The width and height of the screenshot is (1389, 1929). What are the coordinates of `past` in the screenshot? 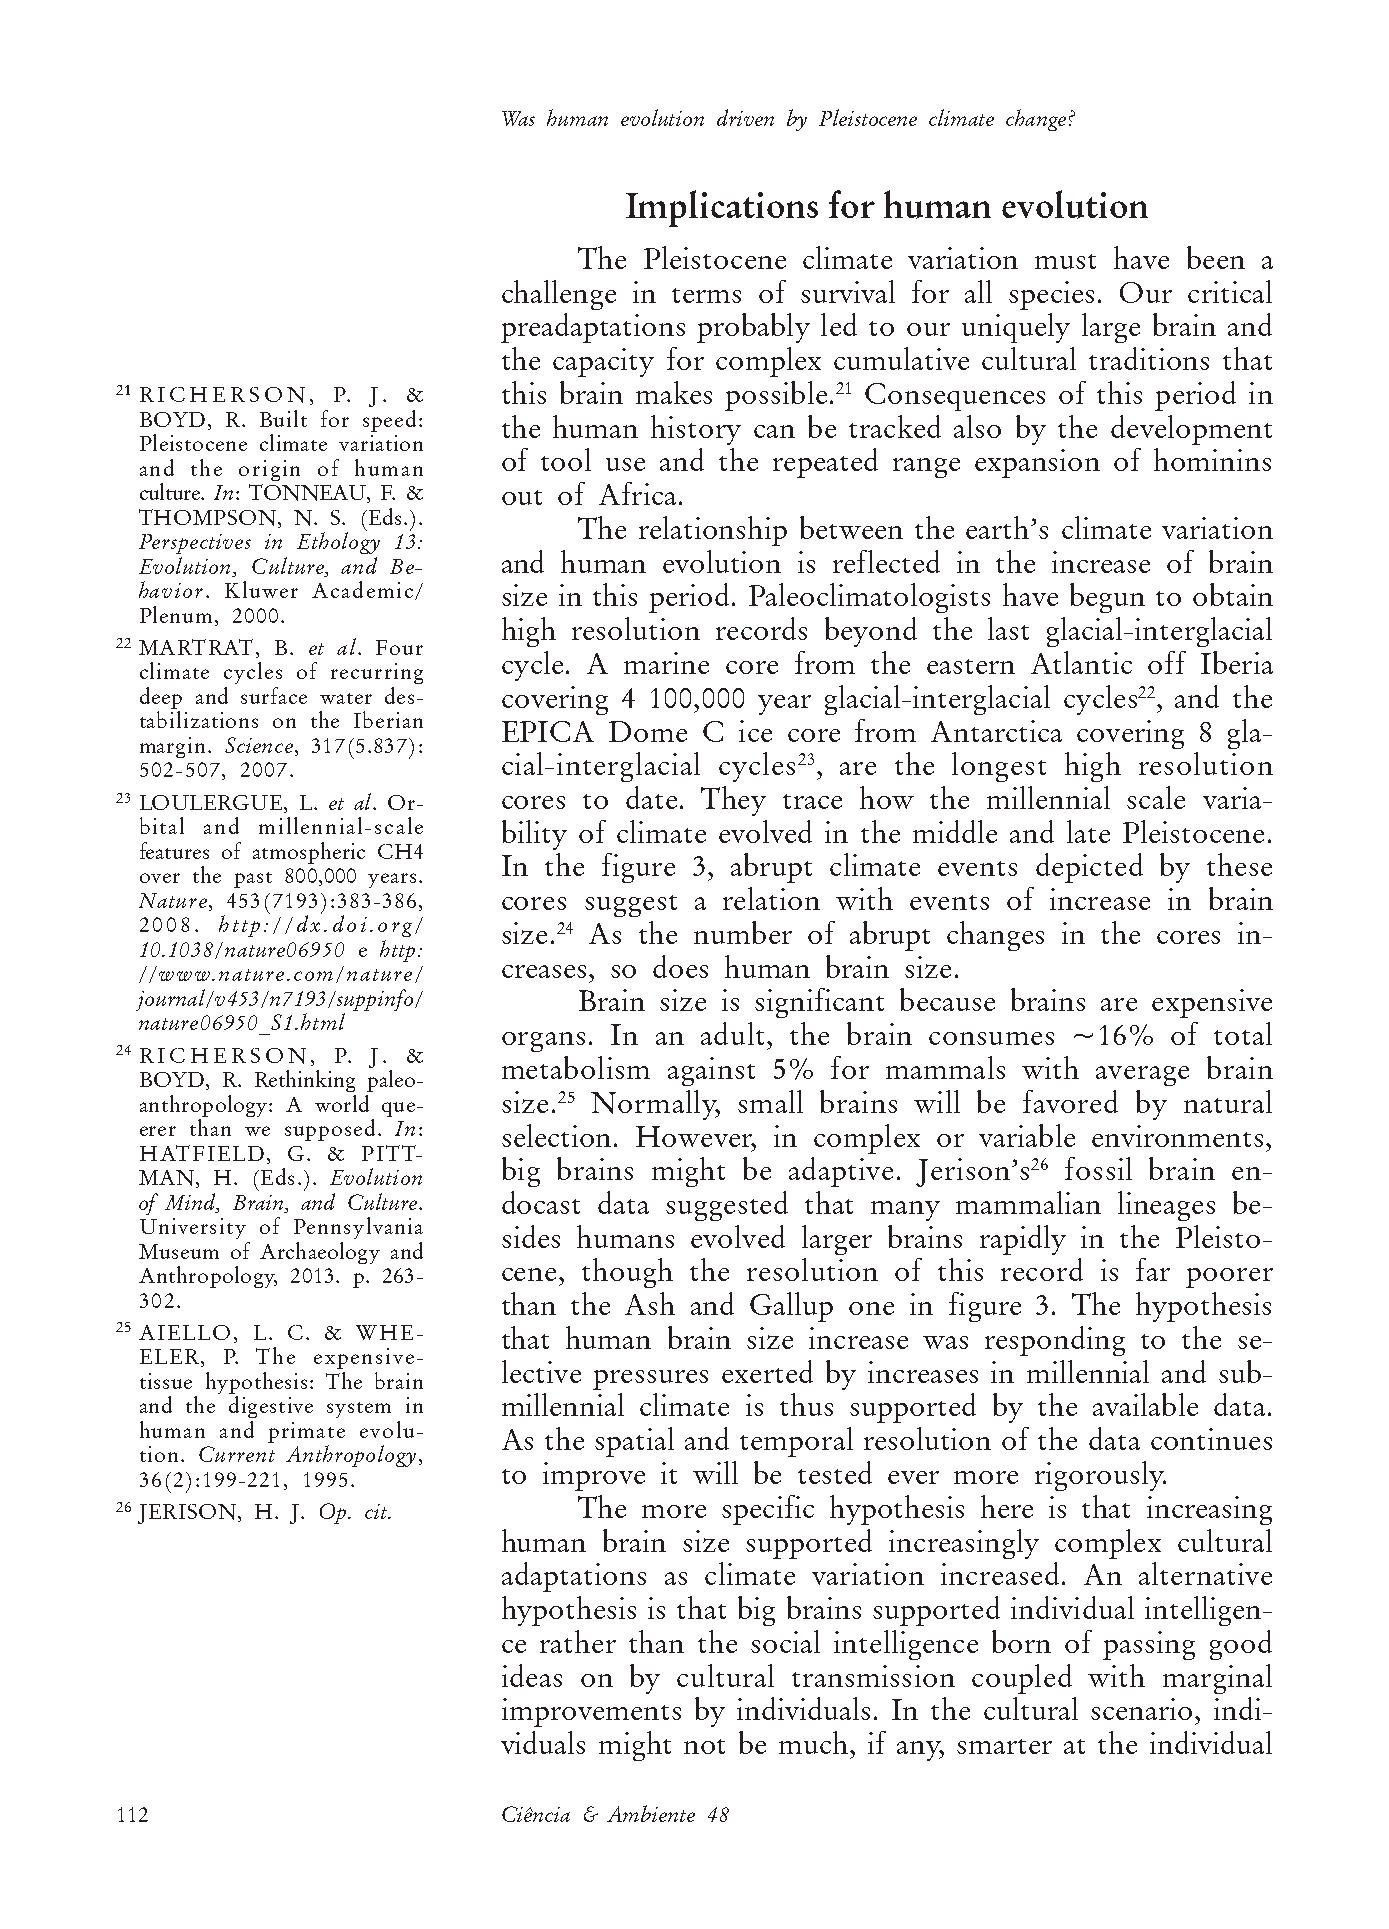 It's located at (253, 880).
